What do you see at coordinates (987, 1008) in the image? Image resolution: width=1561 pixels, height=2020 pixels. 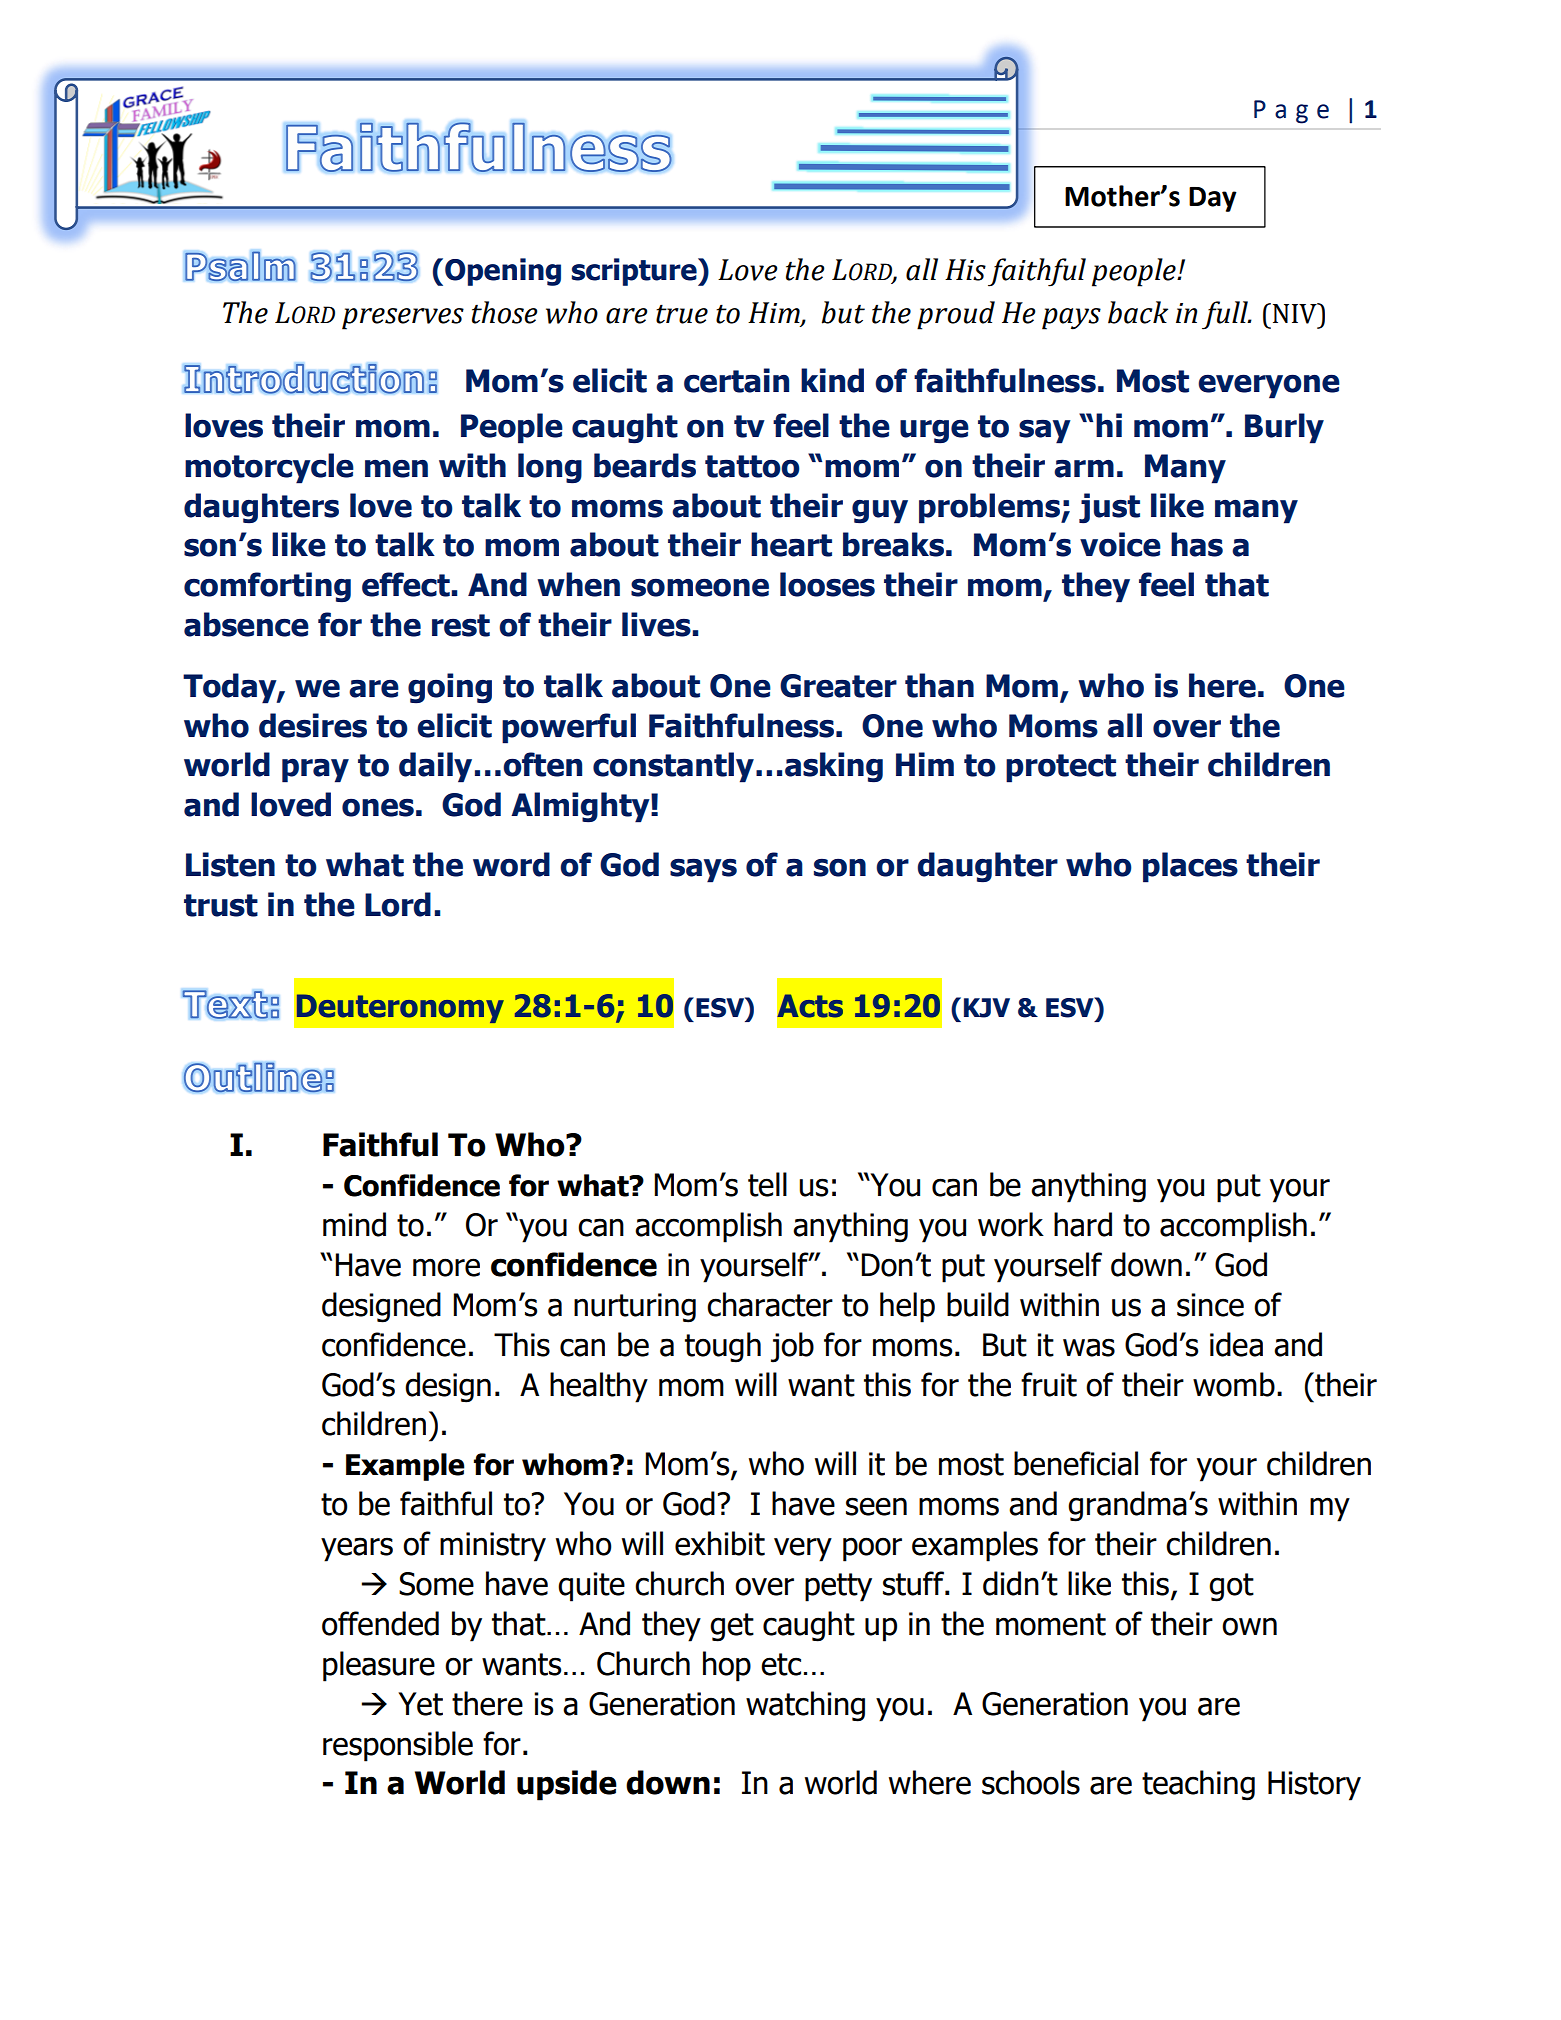 I see `KJV` at bounding box center [987, 1008].
